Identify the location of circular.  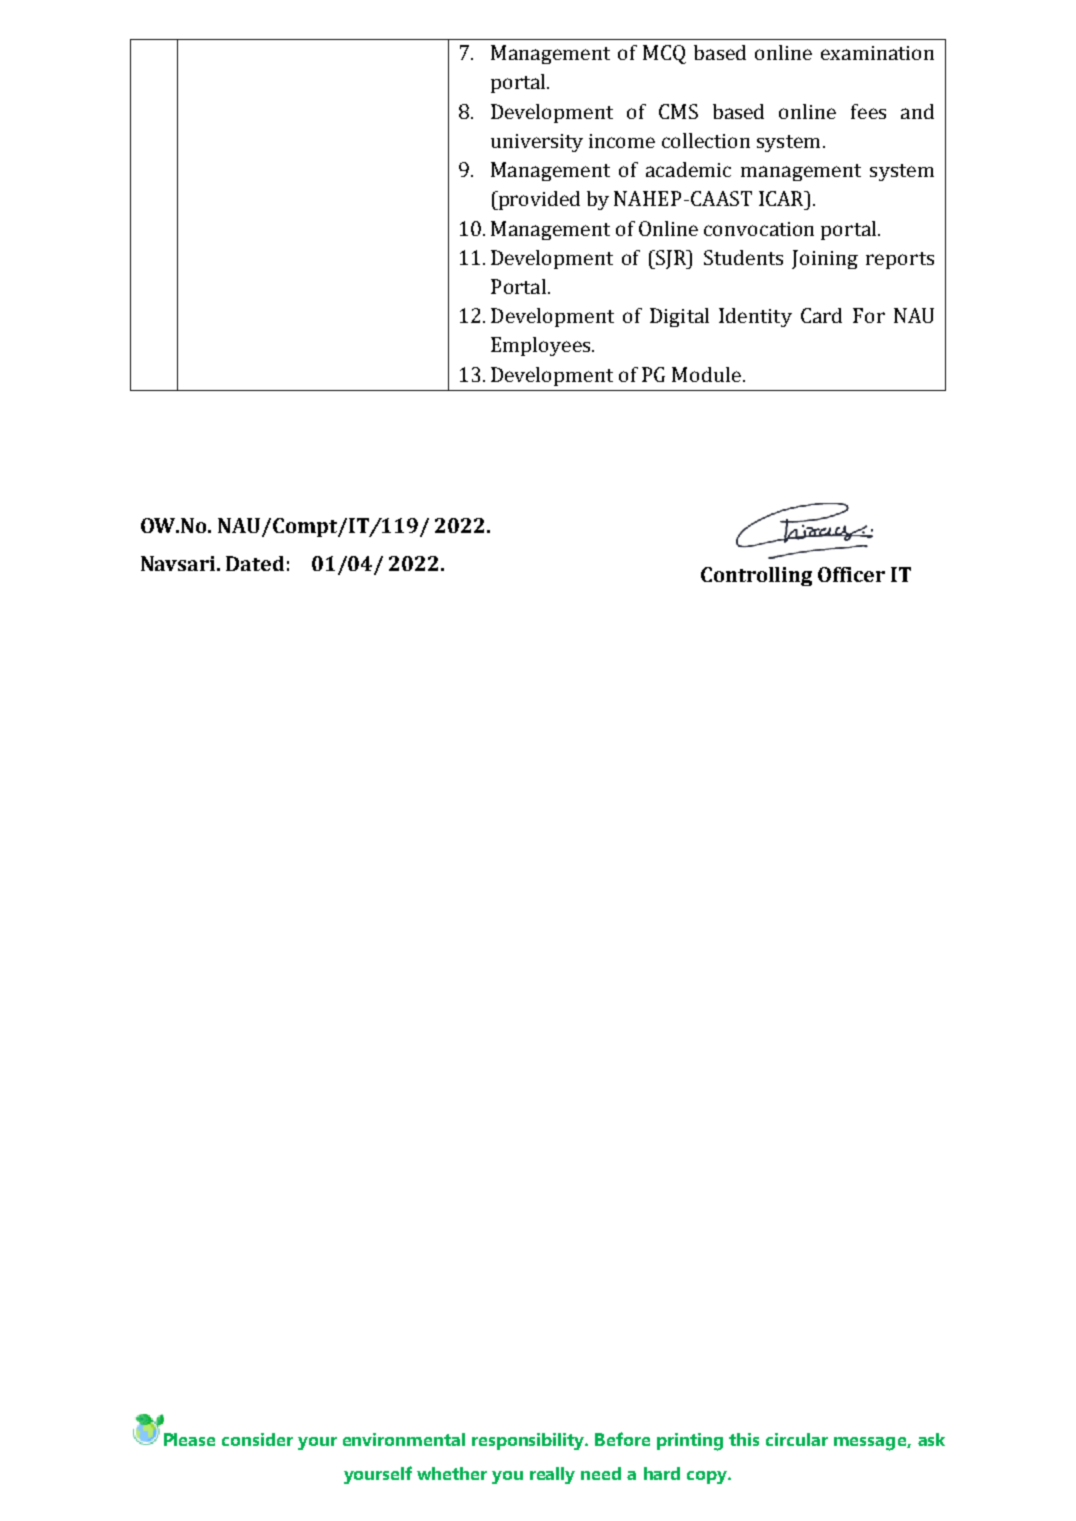
(797, 1439).
